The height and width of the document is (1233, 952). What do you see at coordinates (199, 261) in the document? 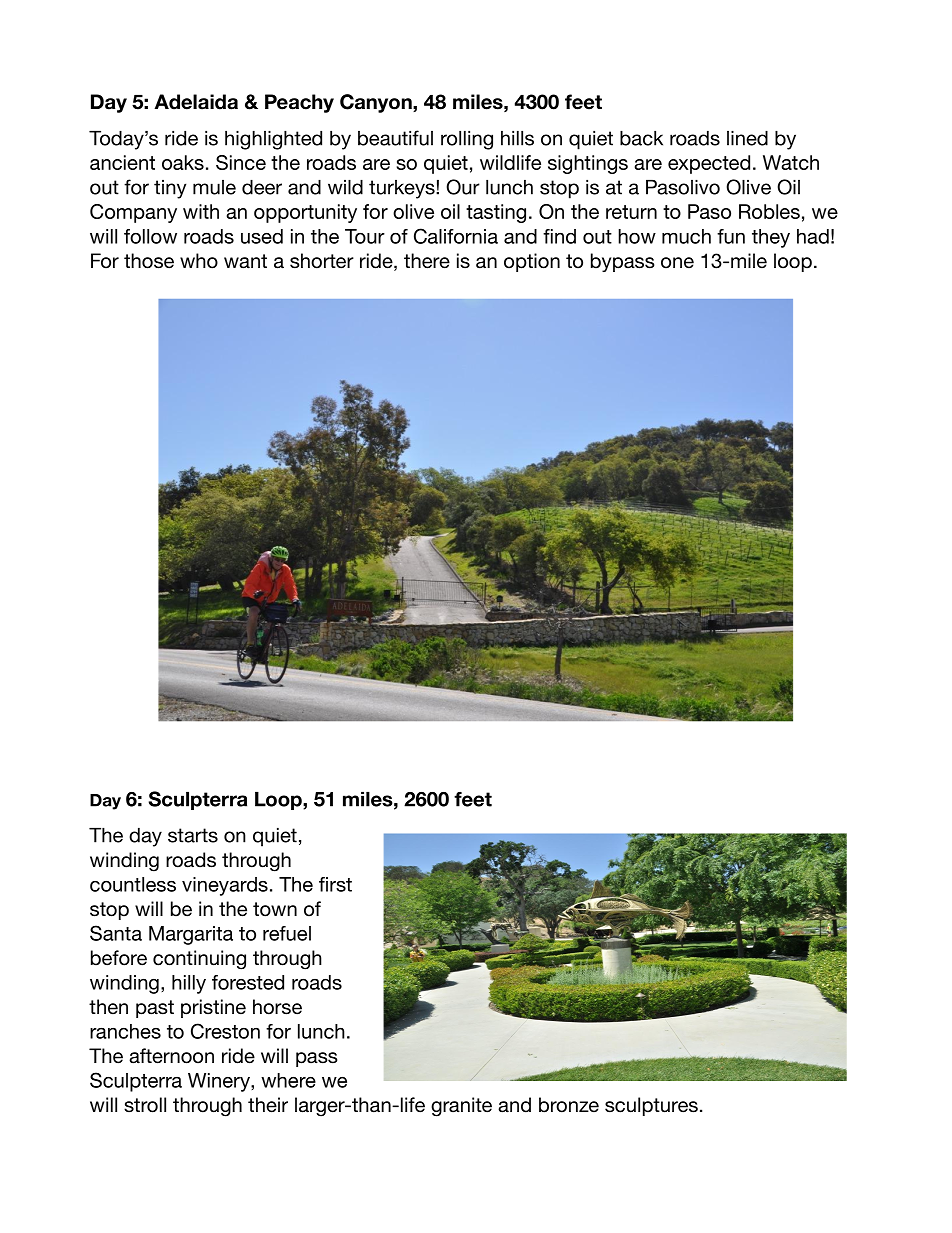
I see `who` at bounding box center [199, 261].
